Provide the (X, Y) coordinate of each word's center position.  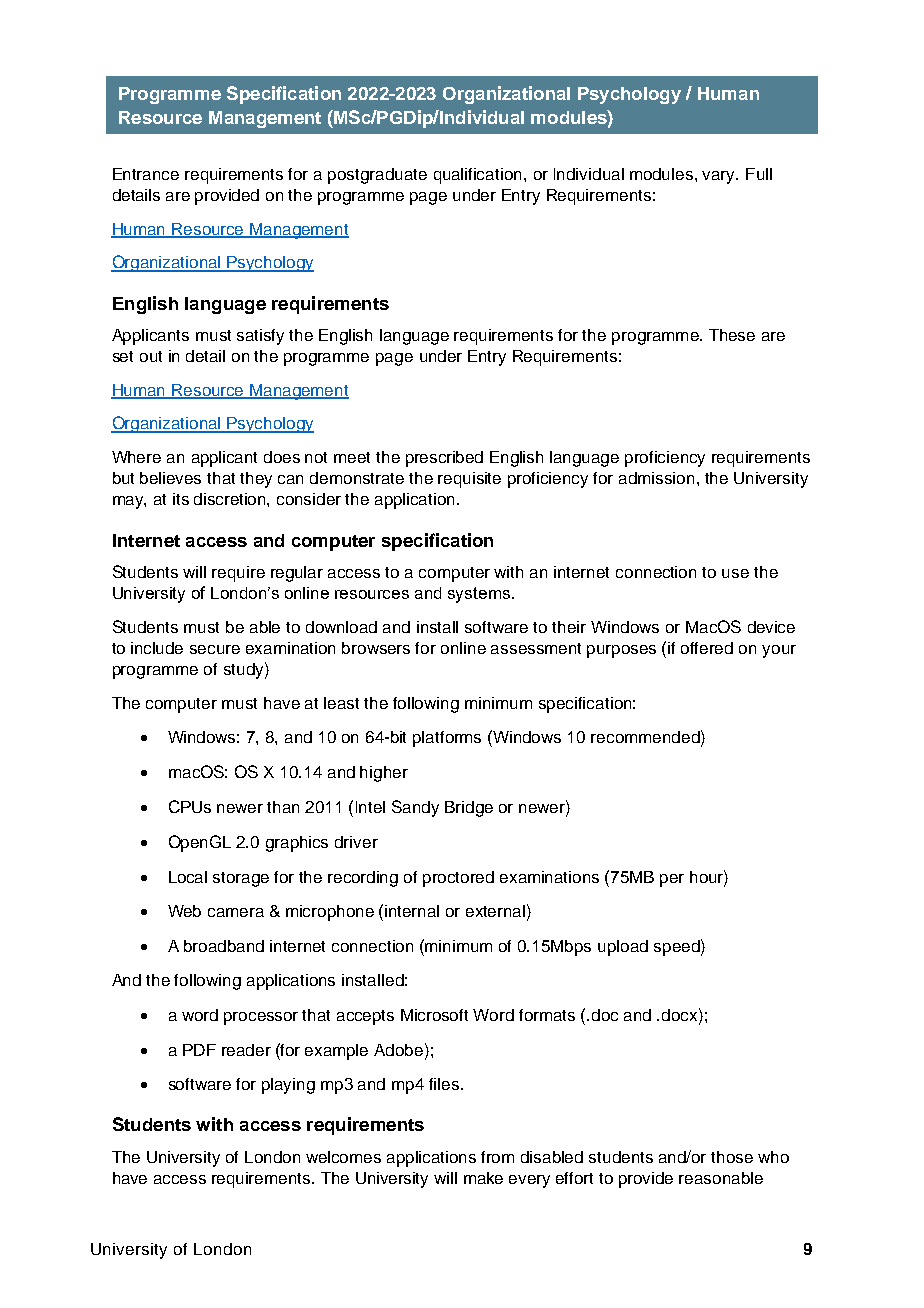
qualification (477, 176)
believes (170, 478)
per (672, 880)
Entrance (146, 174)
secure (215, 649)
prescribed (444, 459)
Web (184, 911)
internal (412, 911)
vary (720, 177)
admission (656, 478)
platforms (447, 739)
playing (288, 1086)
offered (707, 648)
